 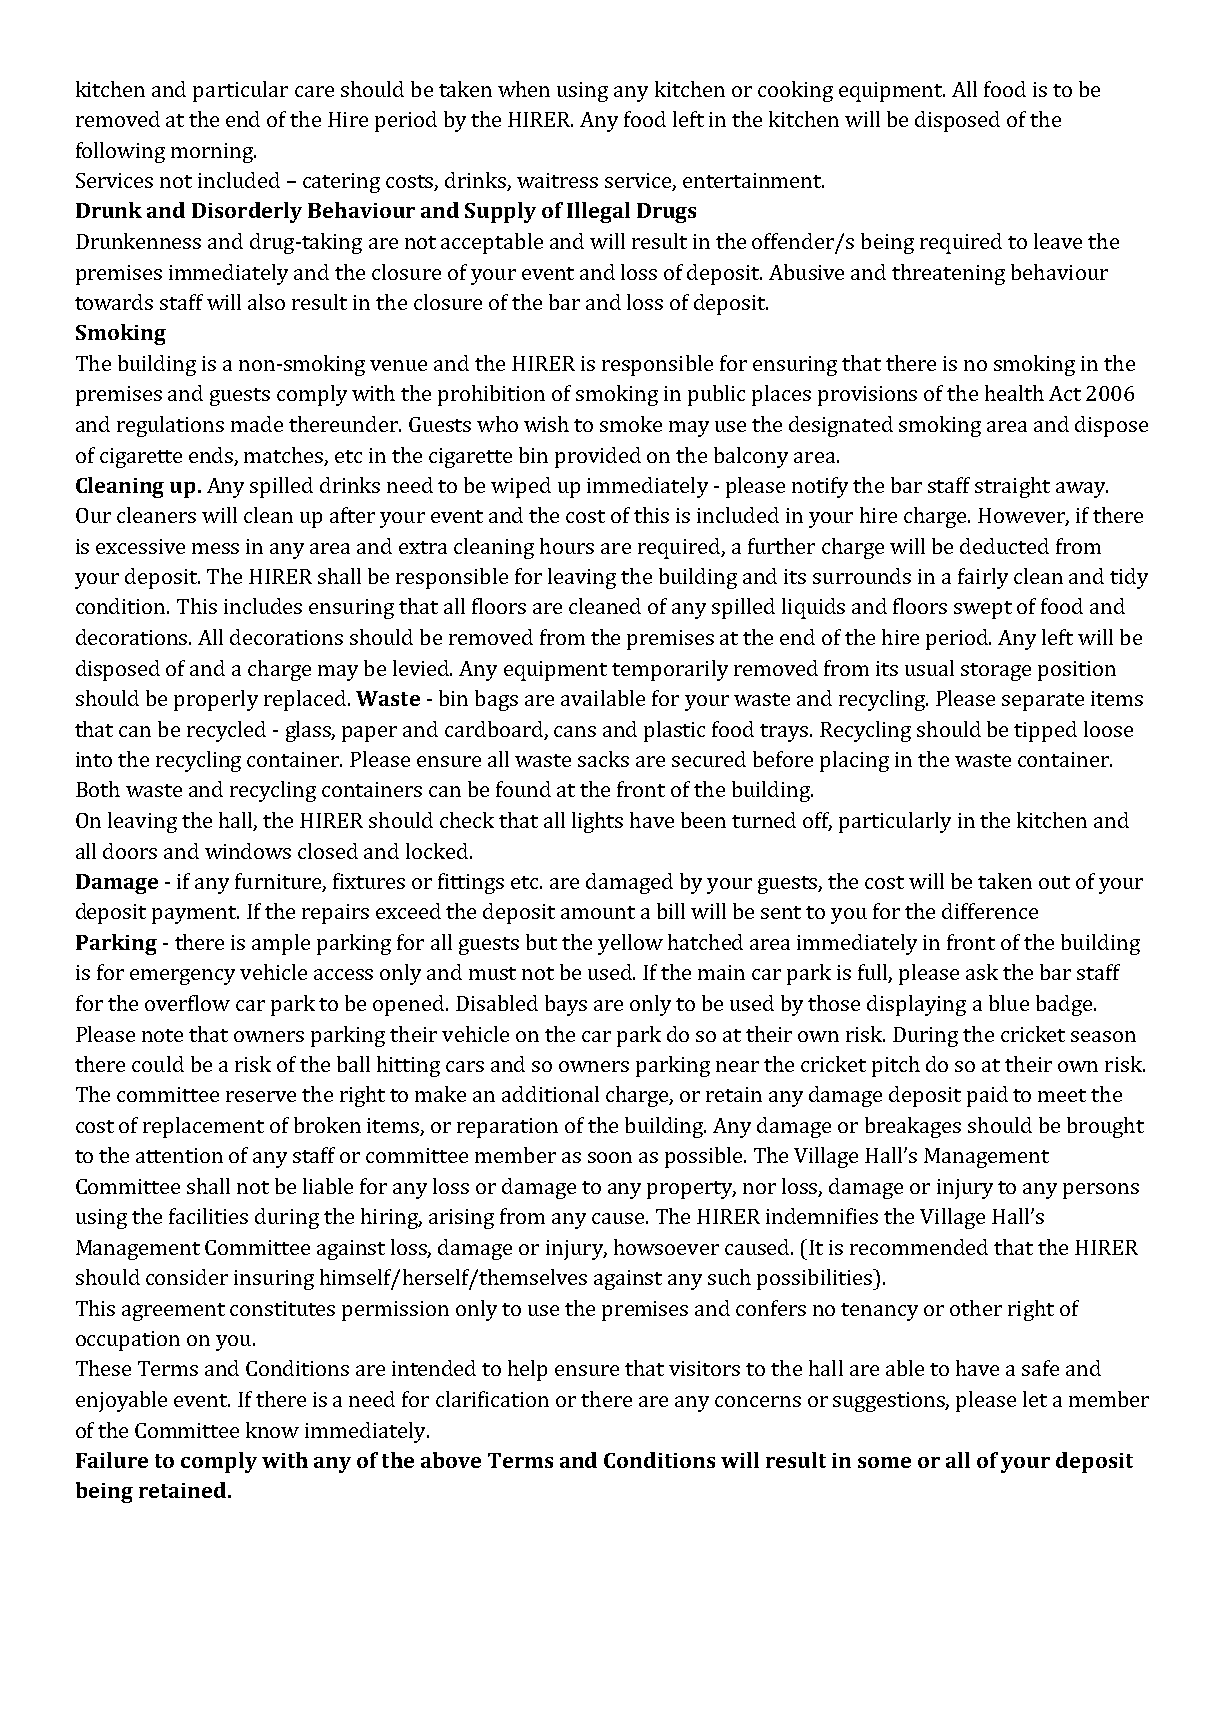 What do you see at coordinates (212, 456) in the screenshot?
I see `ends` at bounding box center [212, 456].
